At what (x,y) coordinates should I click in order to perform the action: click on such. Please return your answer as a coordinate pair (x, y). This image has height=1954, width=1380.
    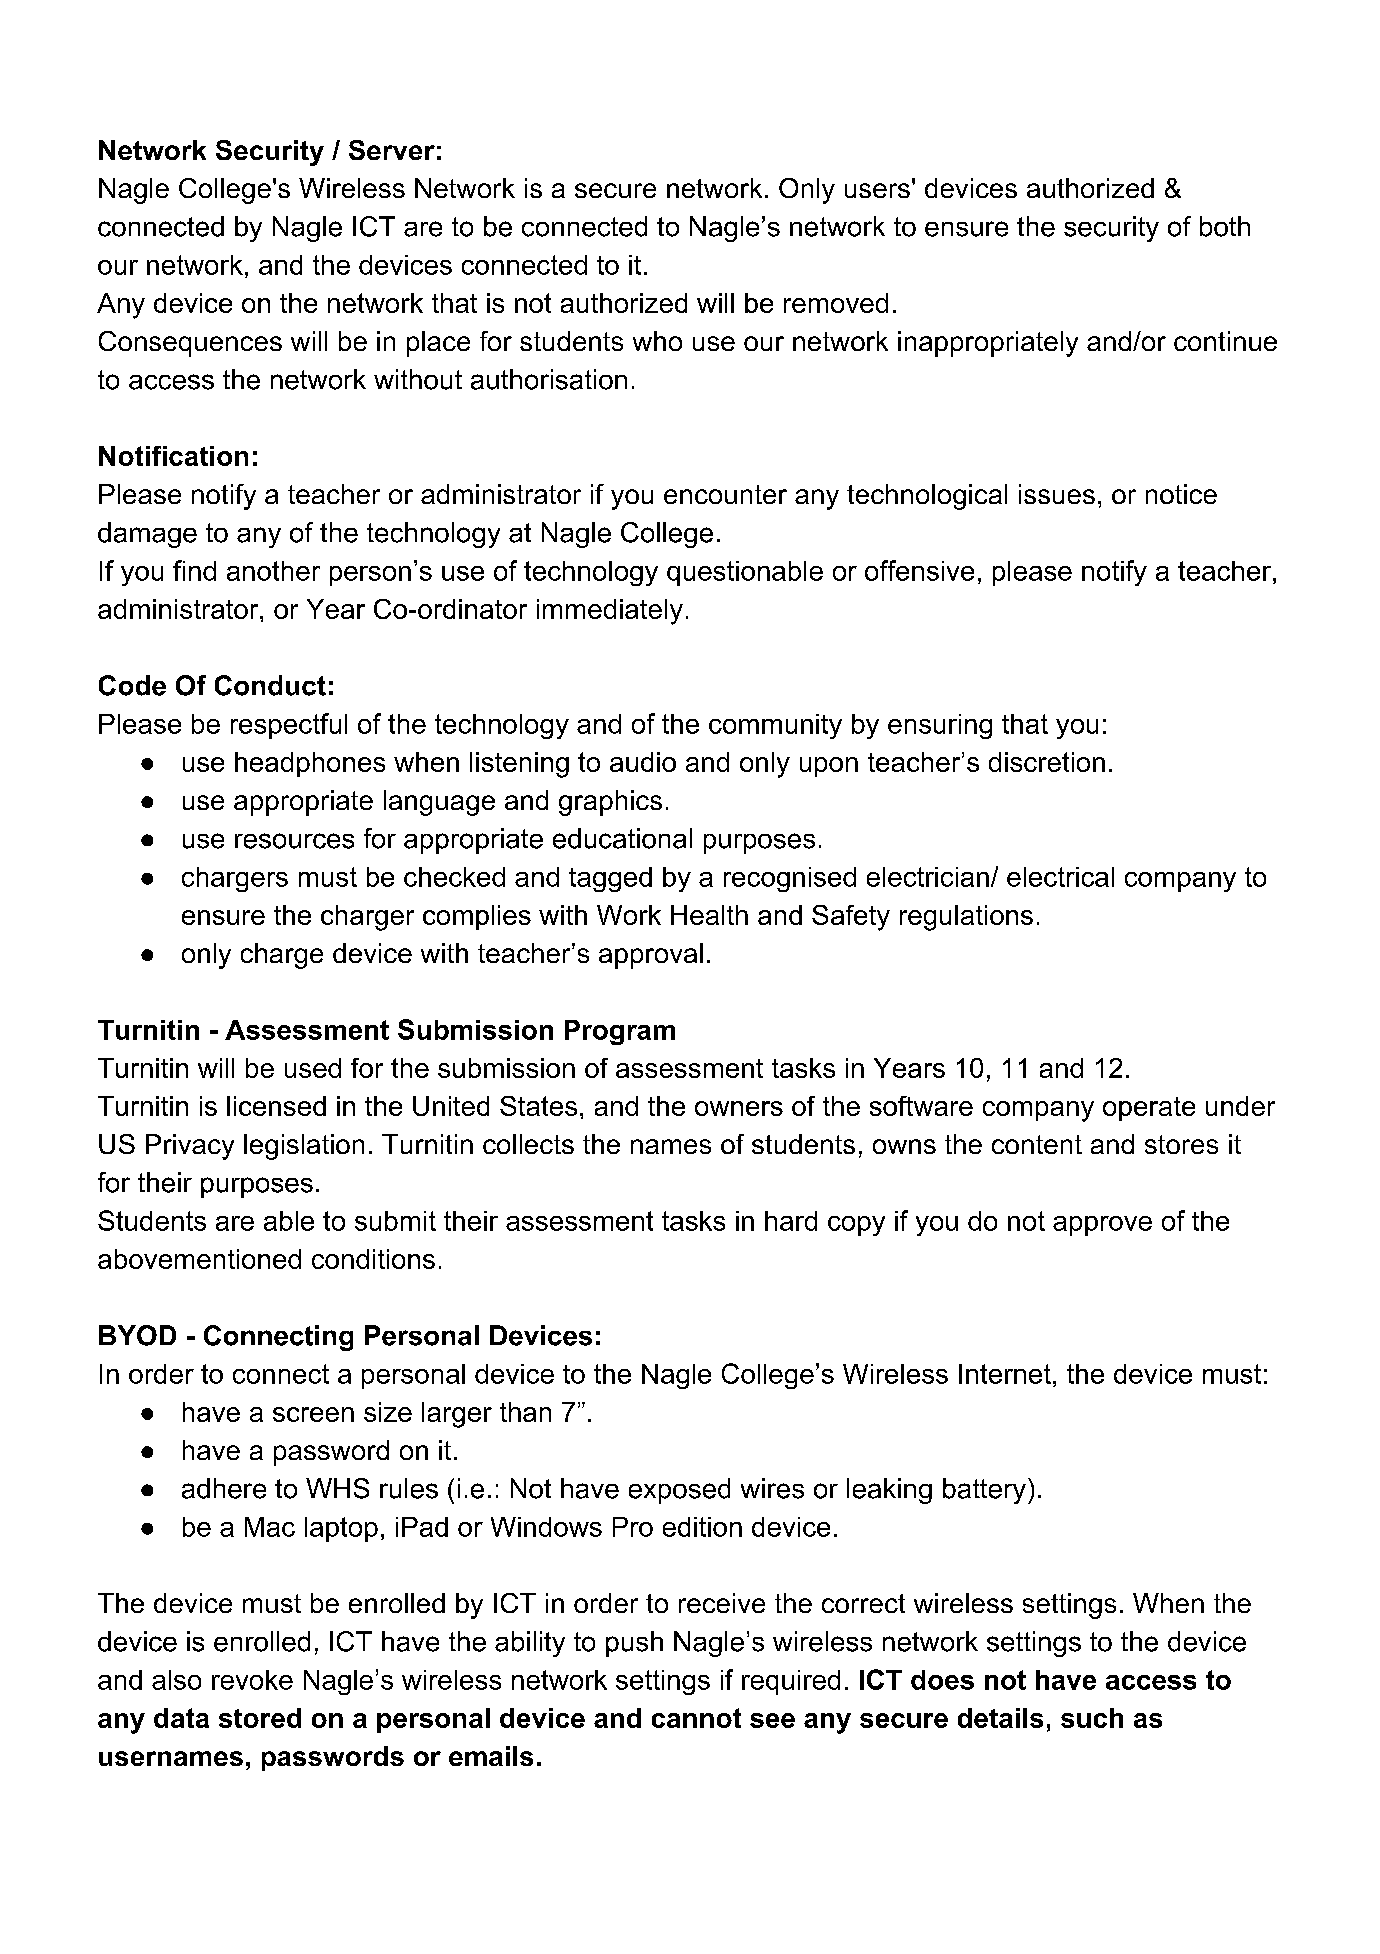
    Looking at the image, I should click on (1092, 1718).
